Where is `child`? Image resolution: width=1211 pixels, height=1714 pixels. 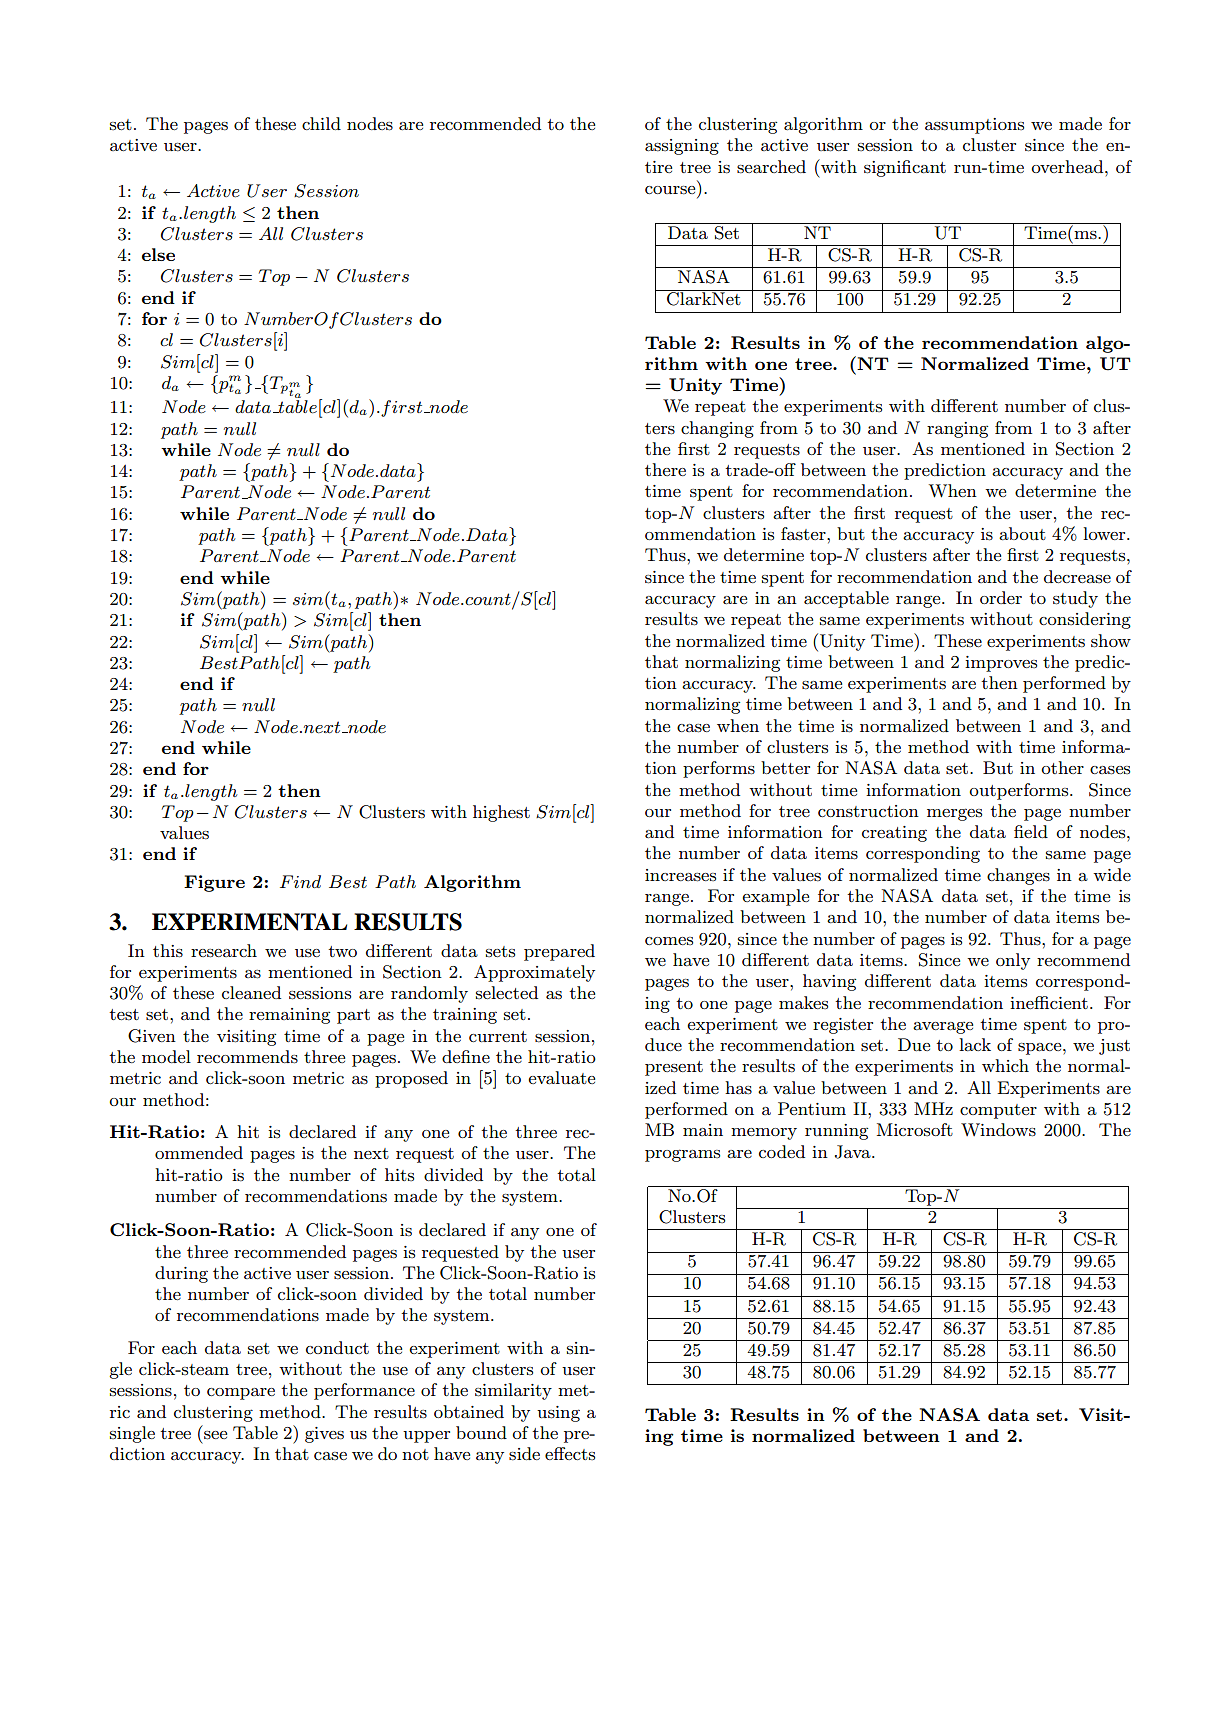
child is located at coordinates (321, 123).
